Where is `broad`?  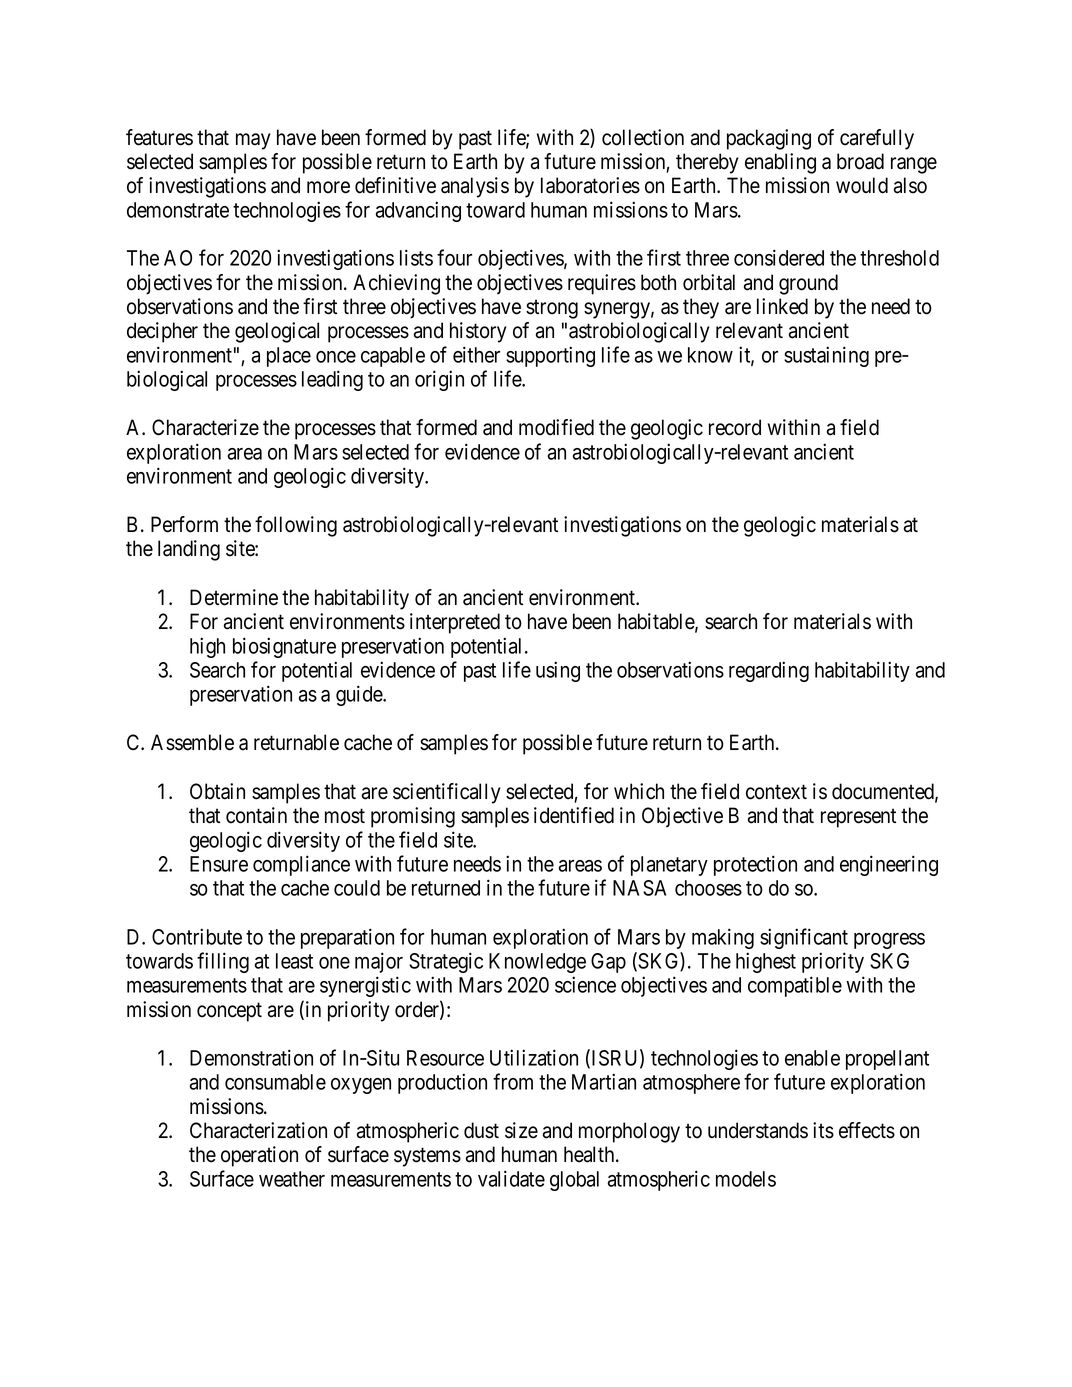
broad is located at coordinates (860, 161).
